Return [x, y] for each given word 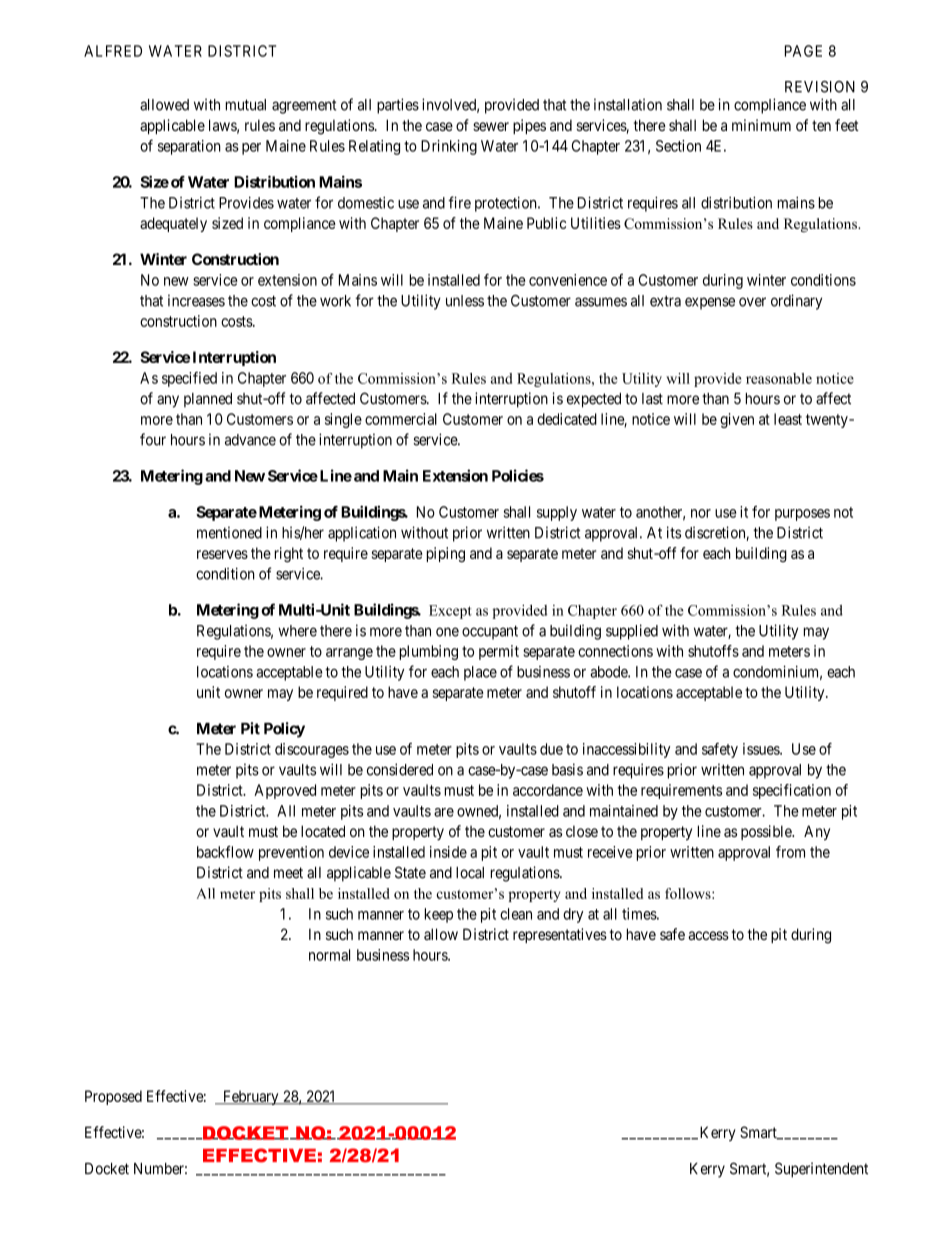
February [251, 1097]
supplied [632, 632]
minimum [761, 125]
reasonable [779, 378]
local [470, 873]
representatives [560, 935]
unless [465, 301]
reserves [222, 554]
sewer [491, 126]
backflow [225, 852]
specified [189, 379]
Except [450, 612]
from [790, 852]
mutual [246, 105]
